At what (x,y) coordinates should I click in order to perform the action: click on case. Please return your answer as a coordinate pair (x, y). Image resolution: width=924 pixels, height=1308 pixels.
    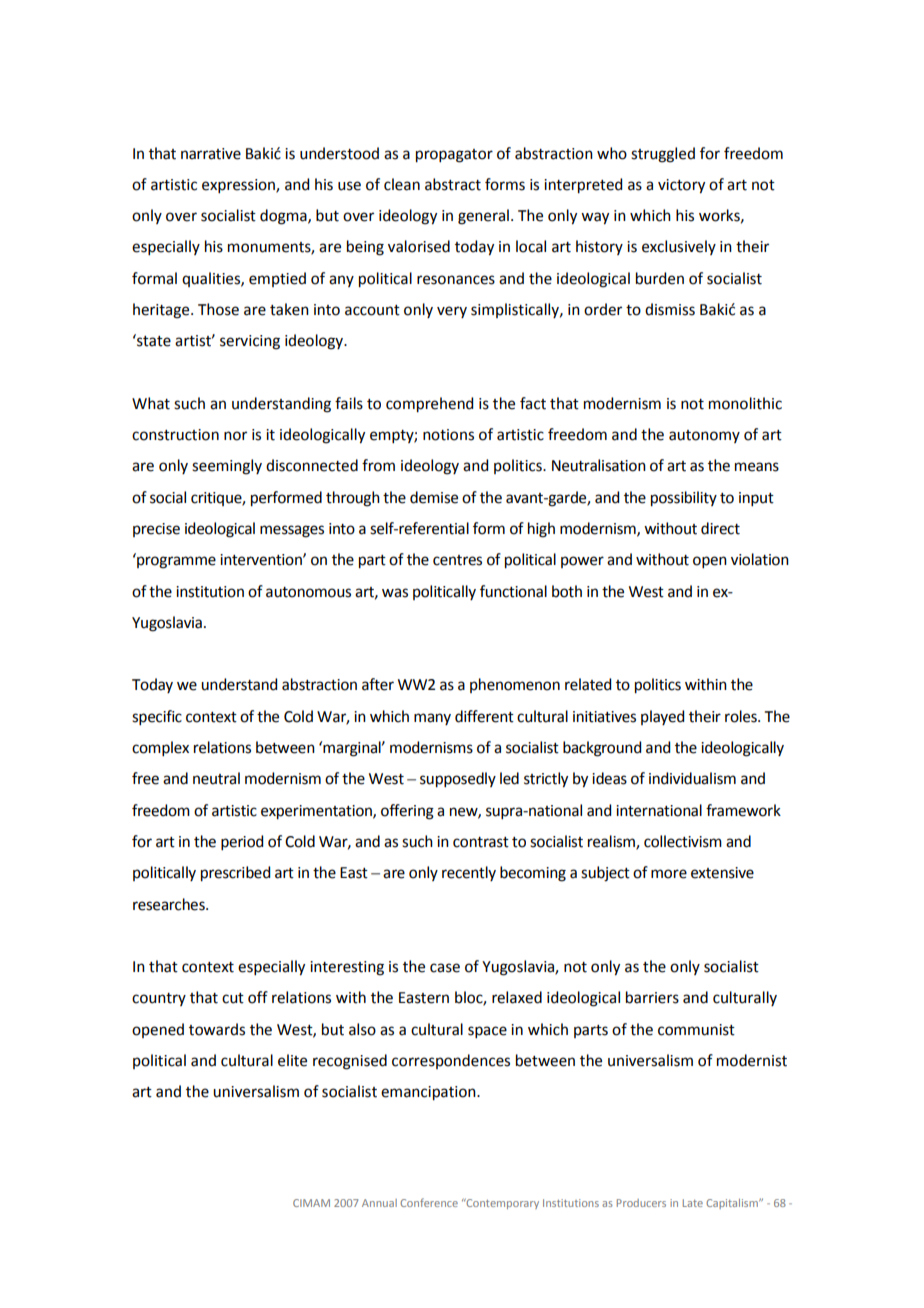
    Looking at the image, I should click on (445, 968).
